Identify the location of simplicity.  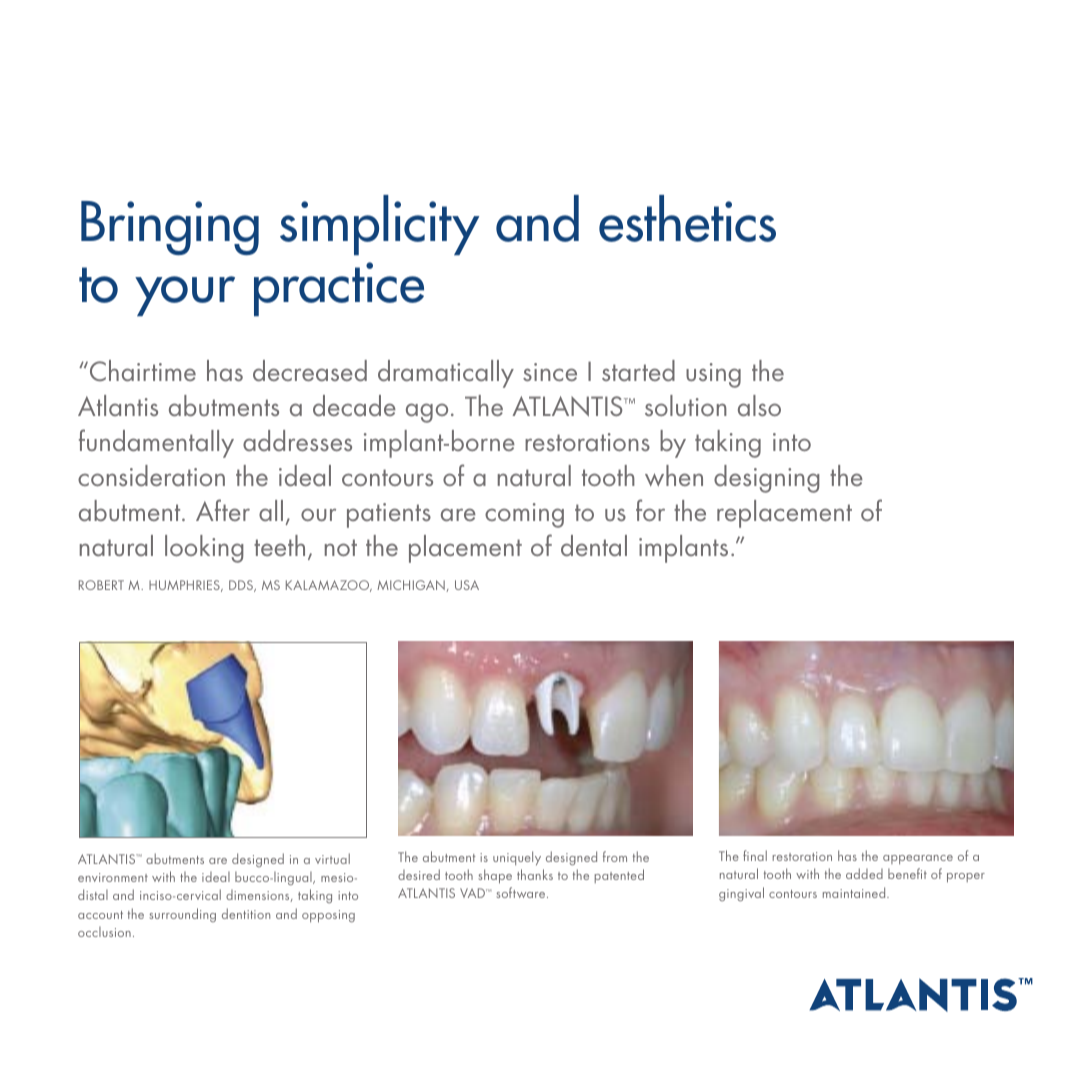
(379, 225).
